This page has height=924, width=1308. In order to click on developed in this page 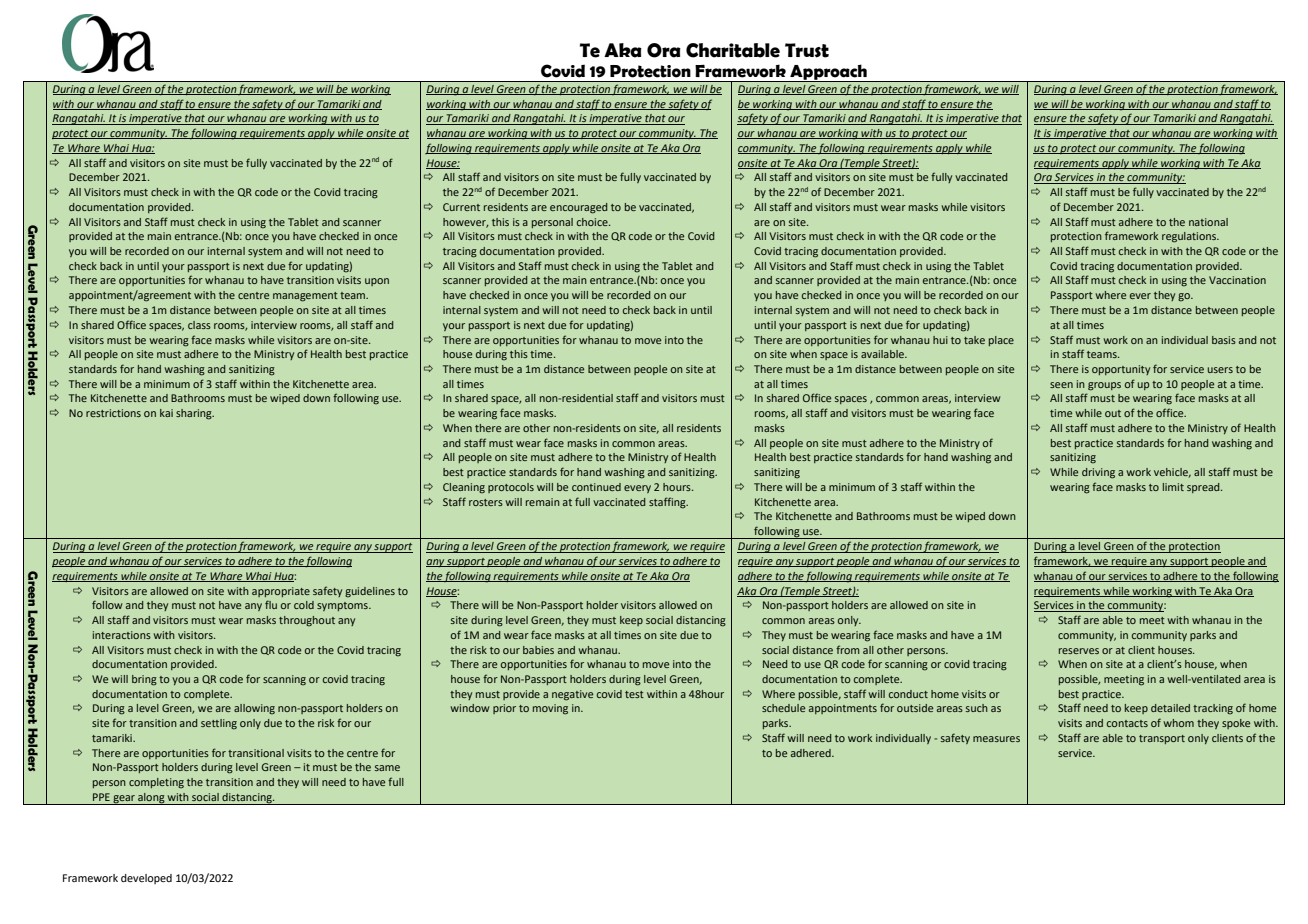, I will do `click(146, 879)`.
